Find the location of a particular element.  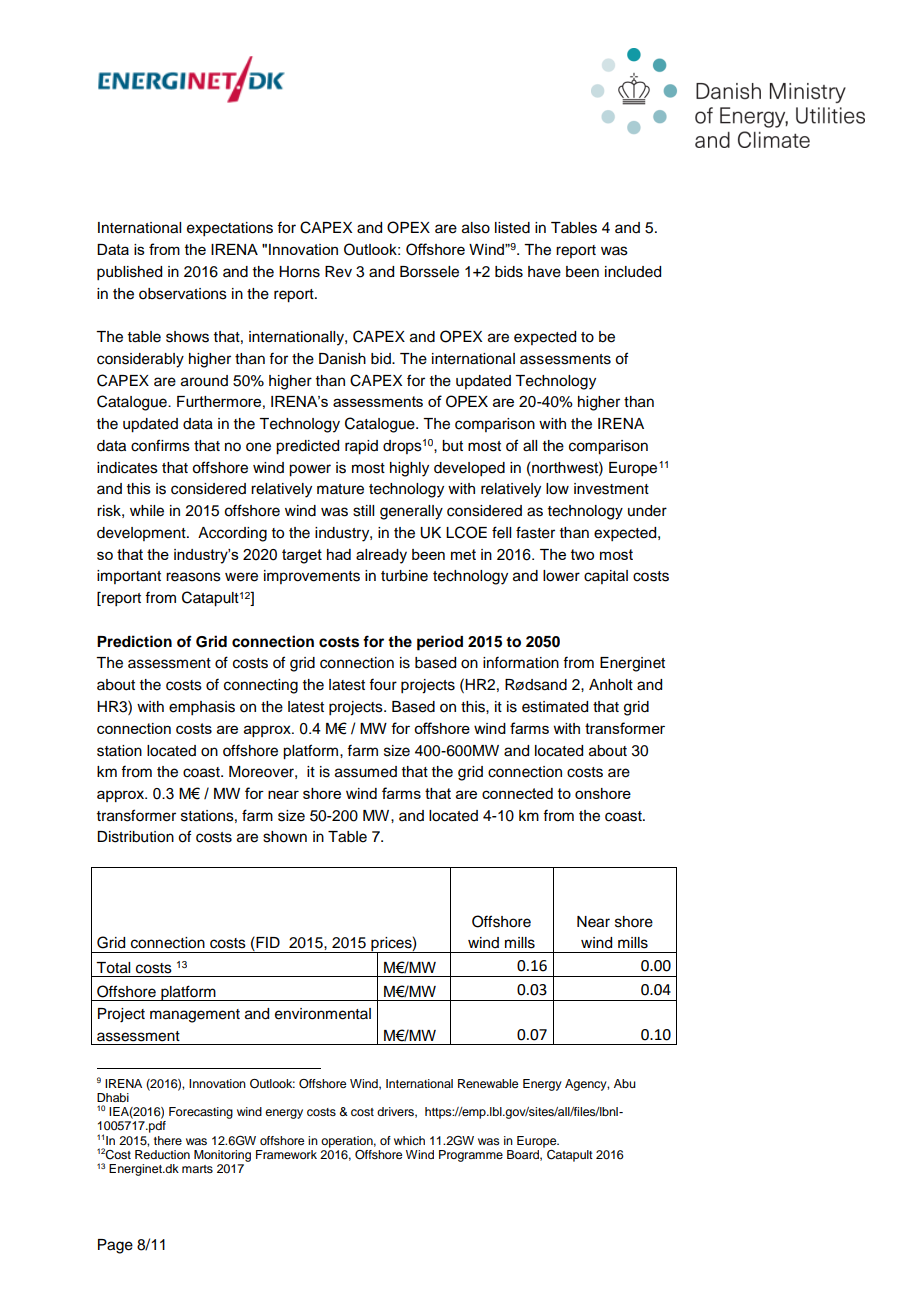

Rev is located at coordinates (338, 272).
